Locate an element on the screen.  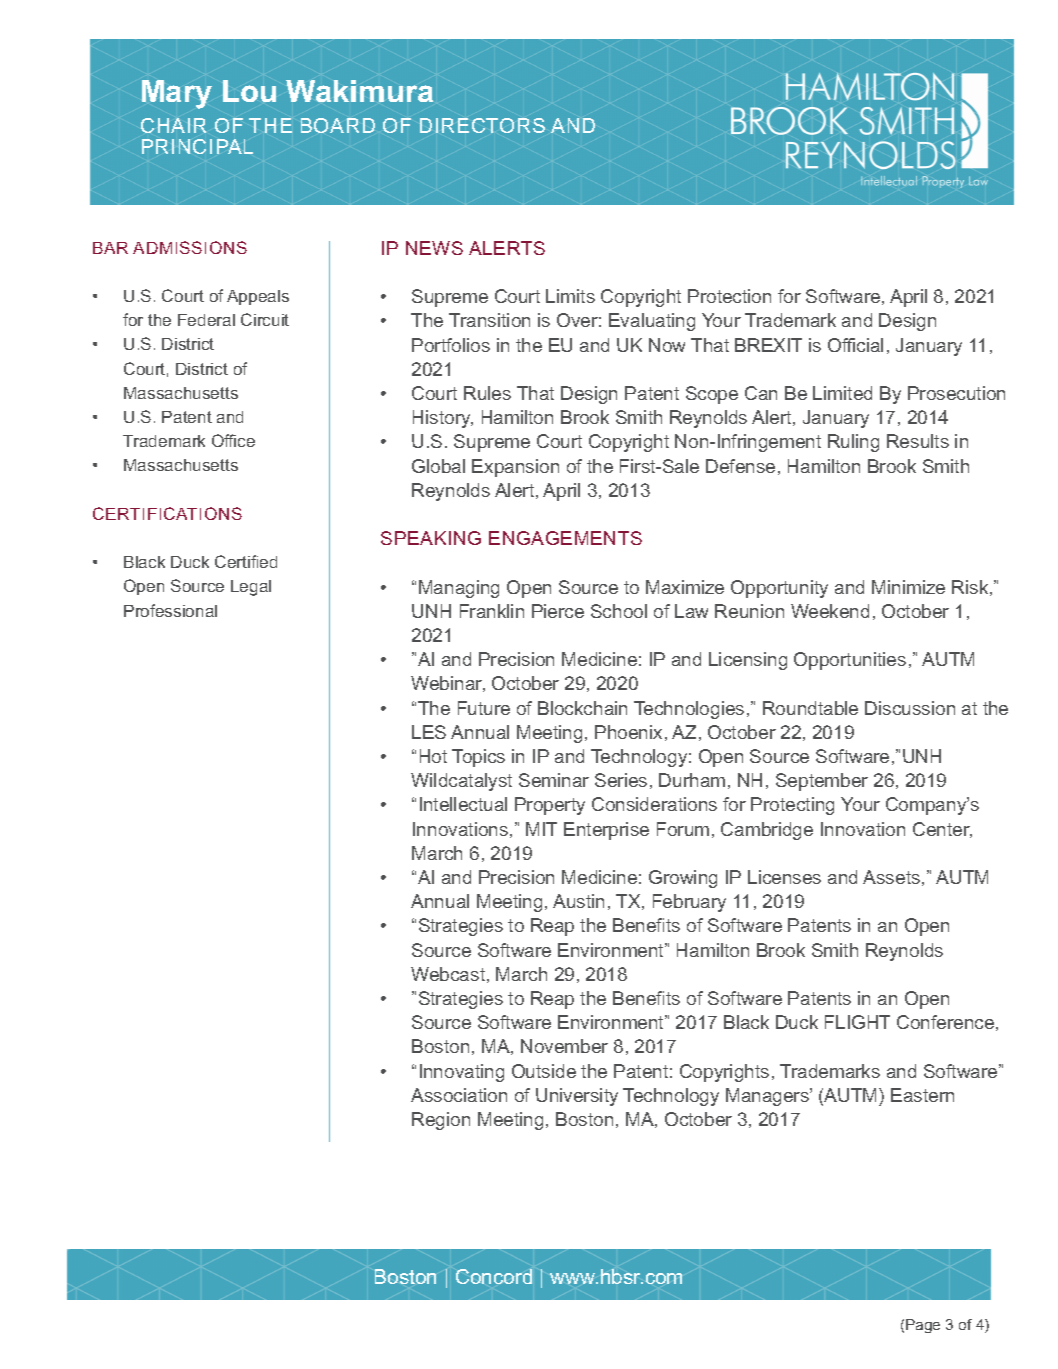
November is located at coordinates (564, 1046).
